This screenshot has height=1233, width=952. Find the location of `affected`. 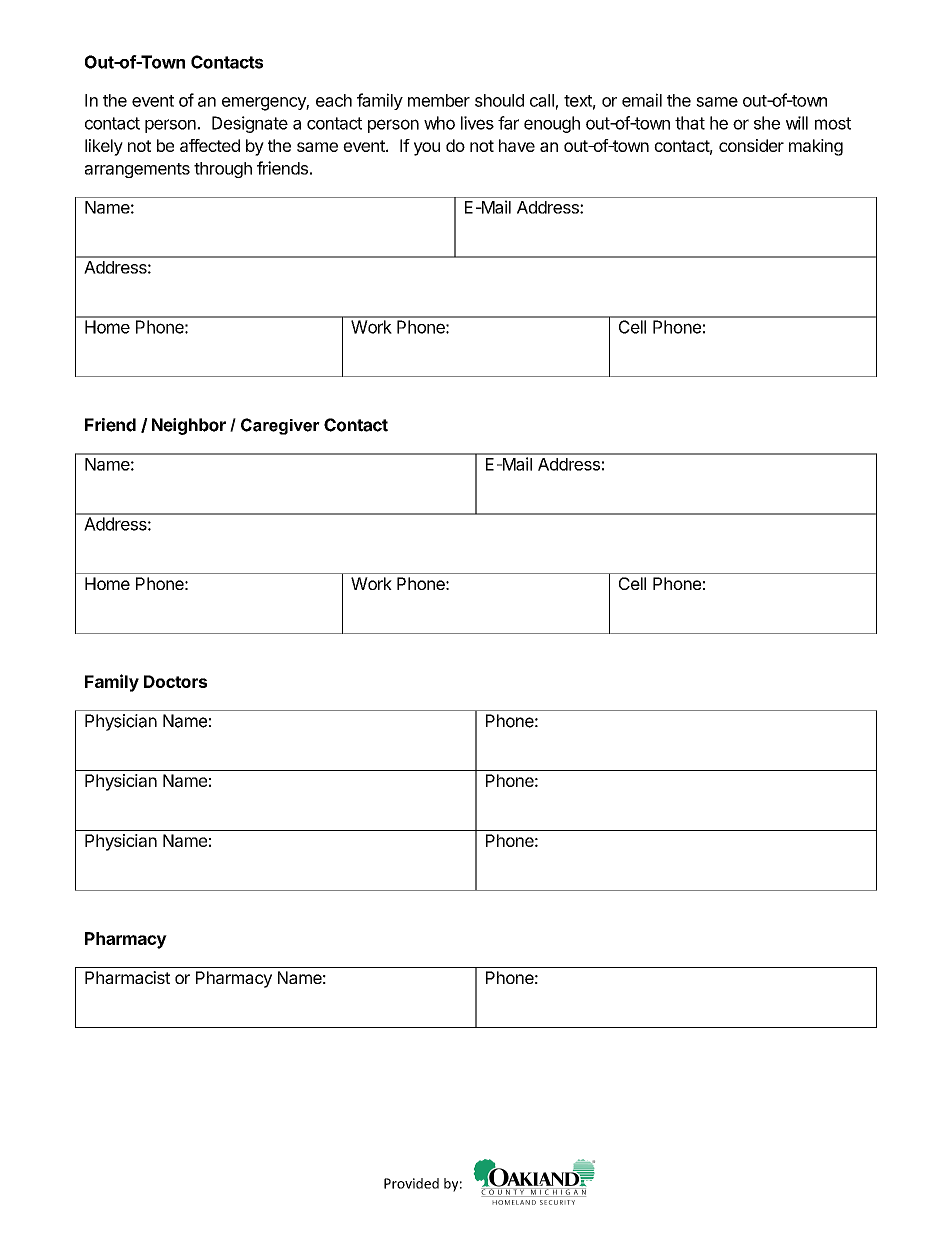

affected is located at coordinates (210, 145).
